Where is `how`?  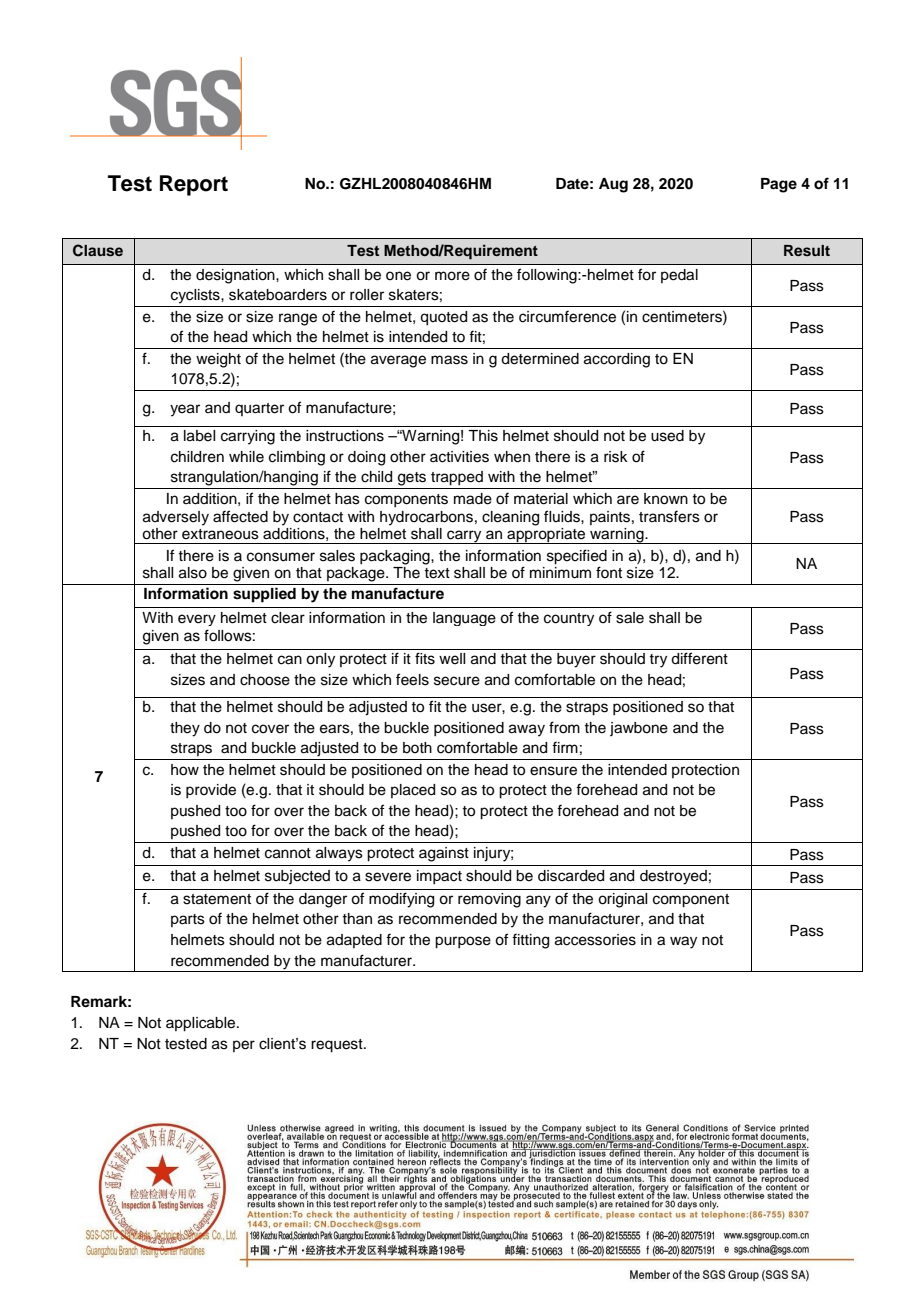
how is located at coordinates (185, 770).
